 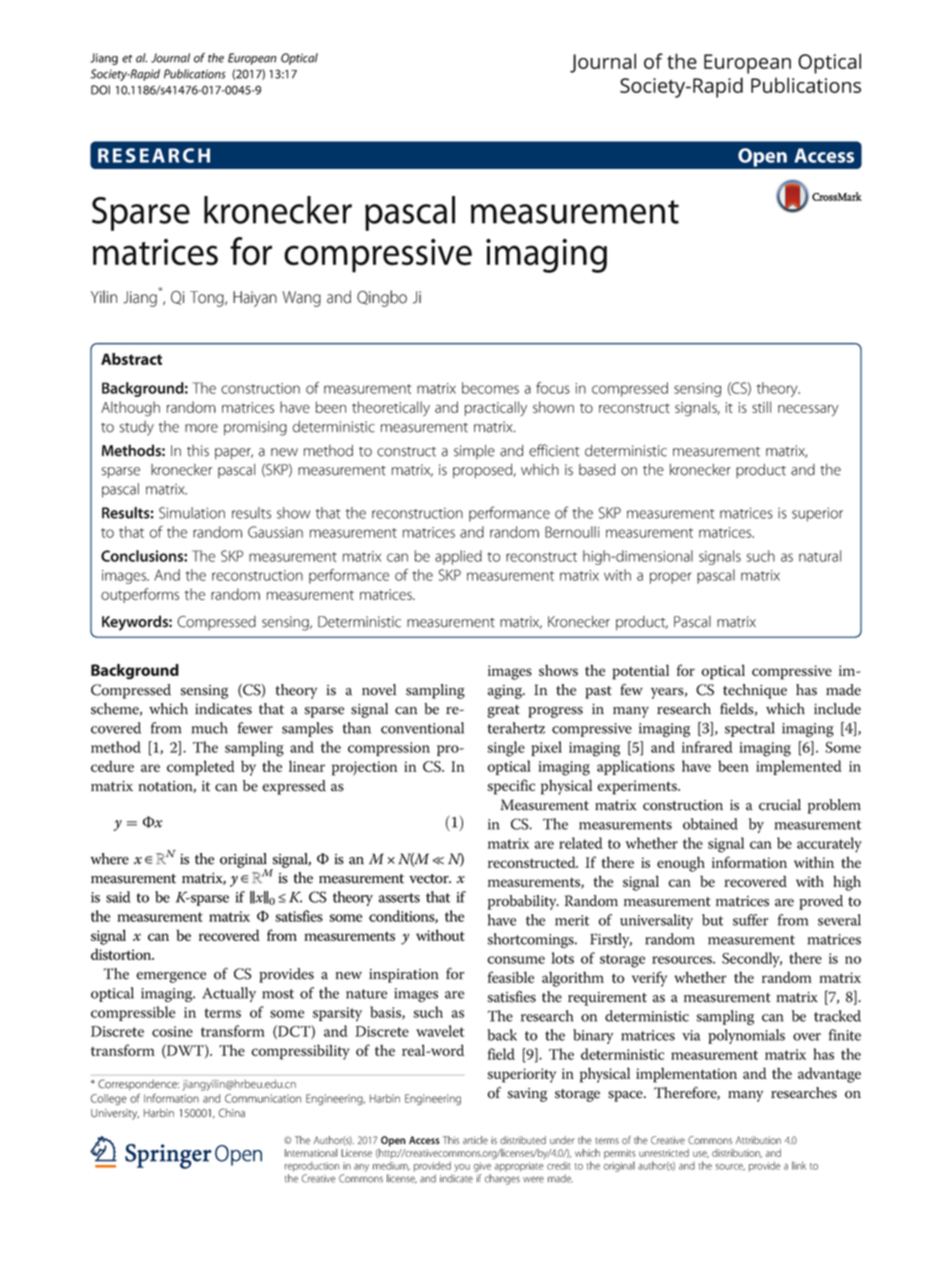 What do you see at coordinates (761, 407) in the document?
I see `still` at bounding box center [761, 407].
